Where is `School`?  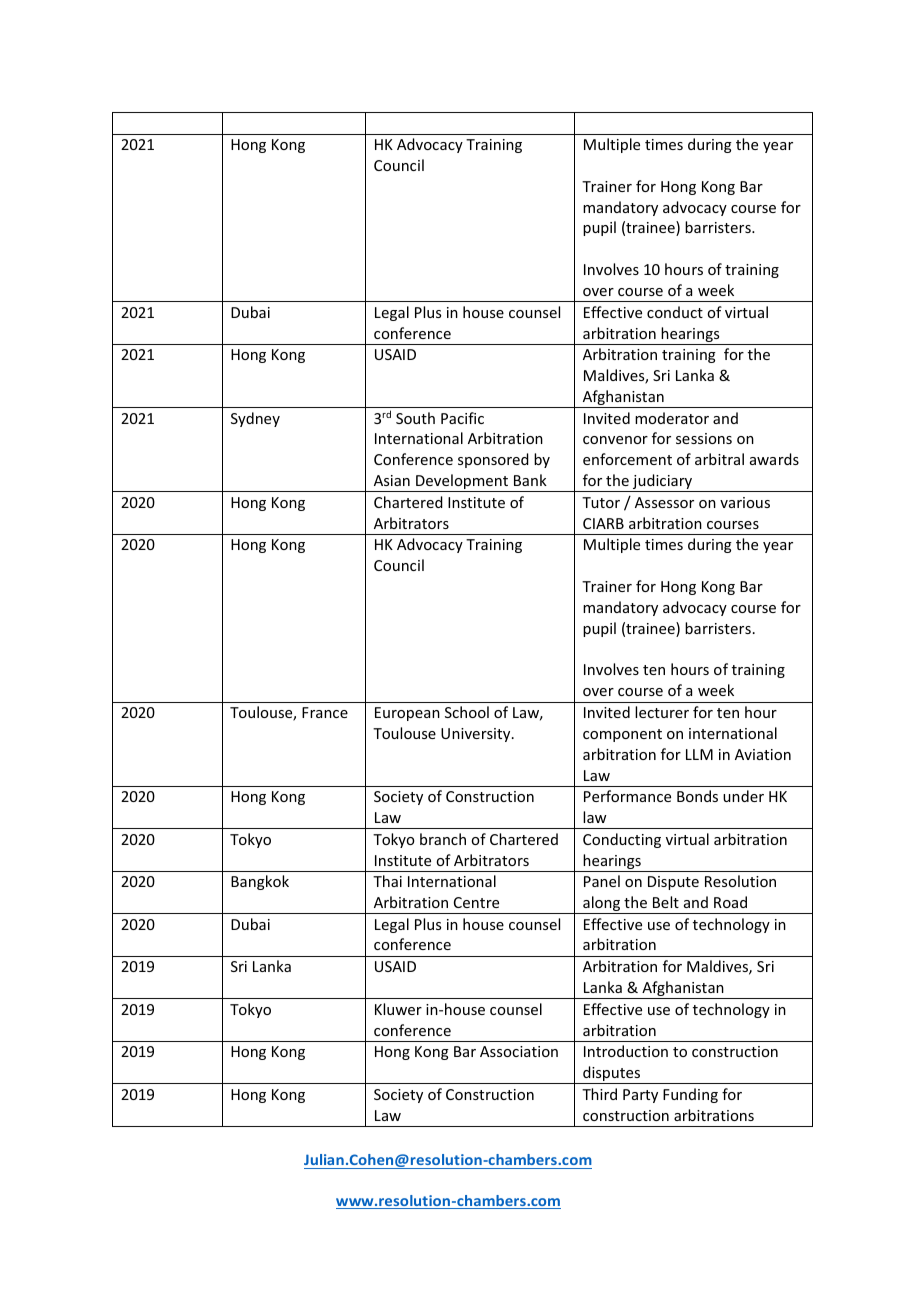 School is located at coordinates (467, 712).
